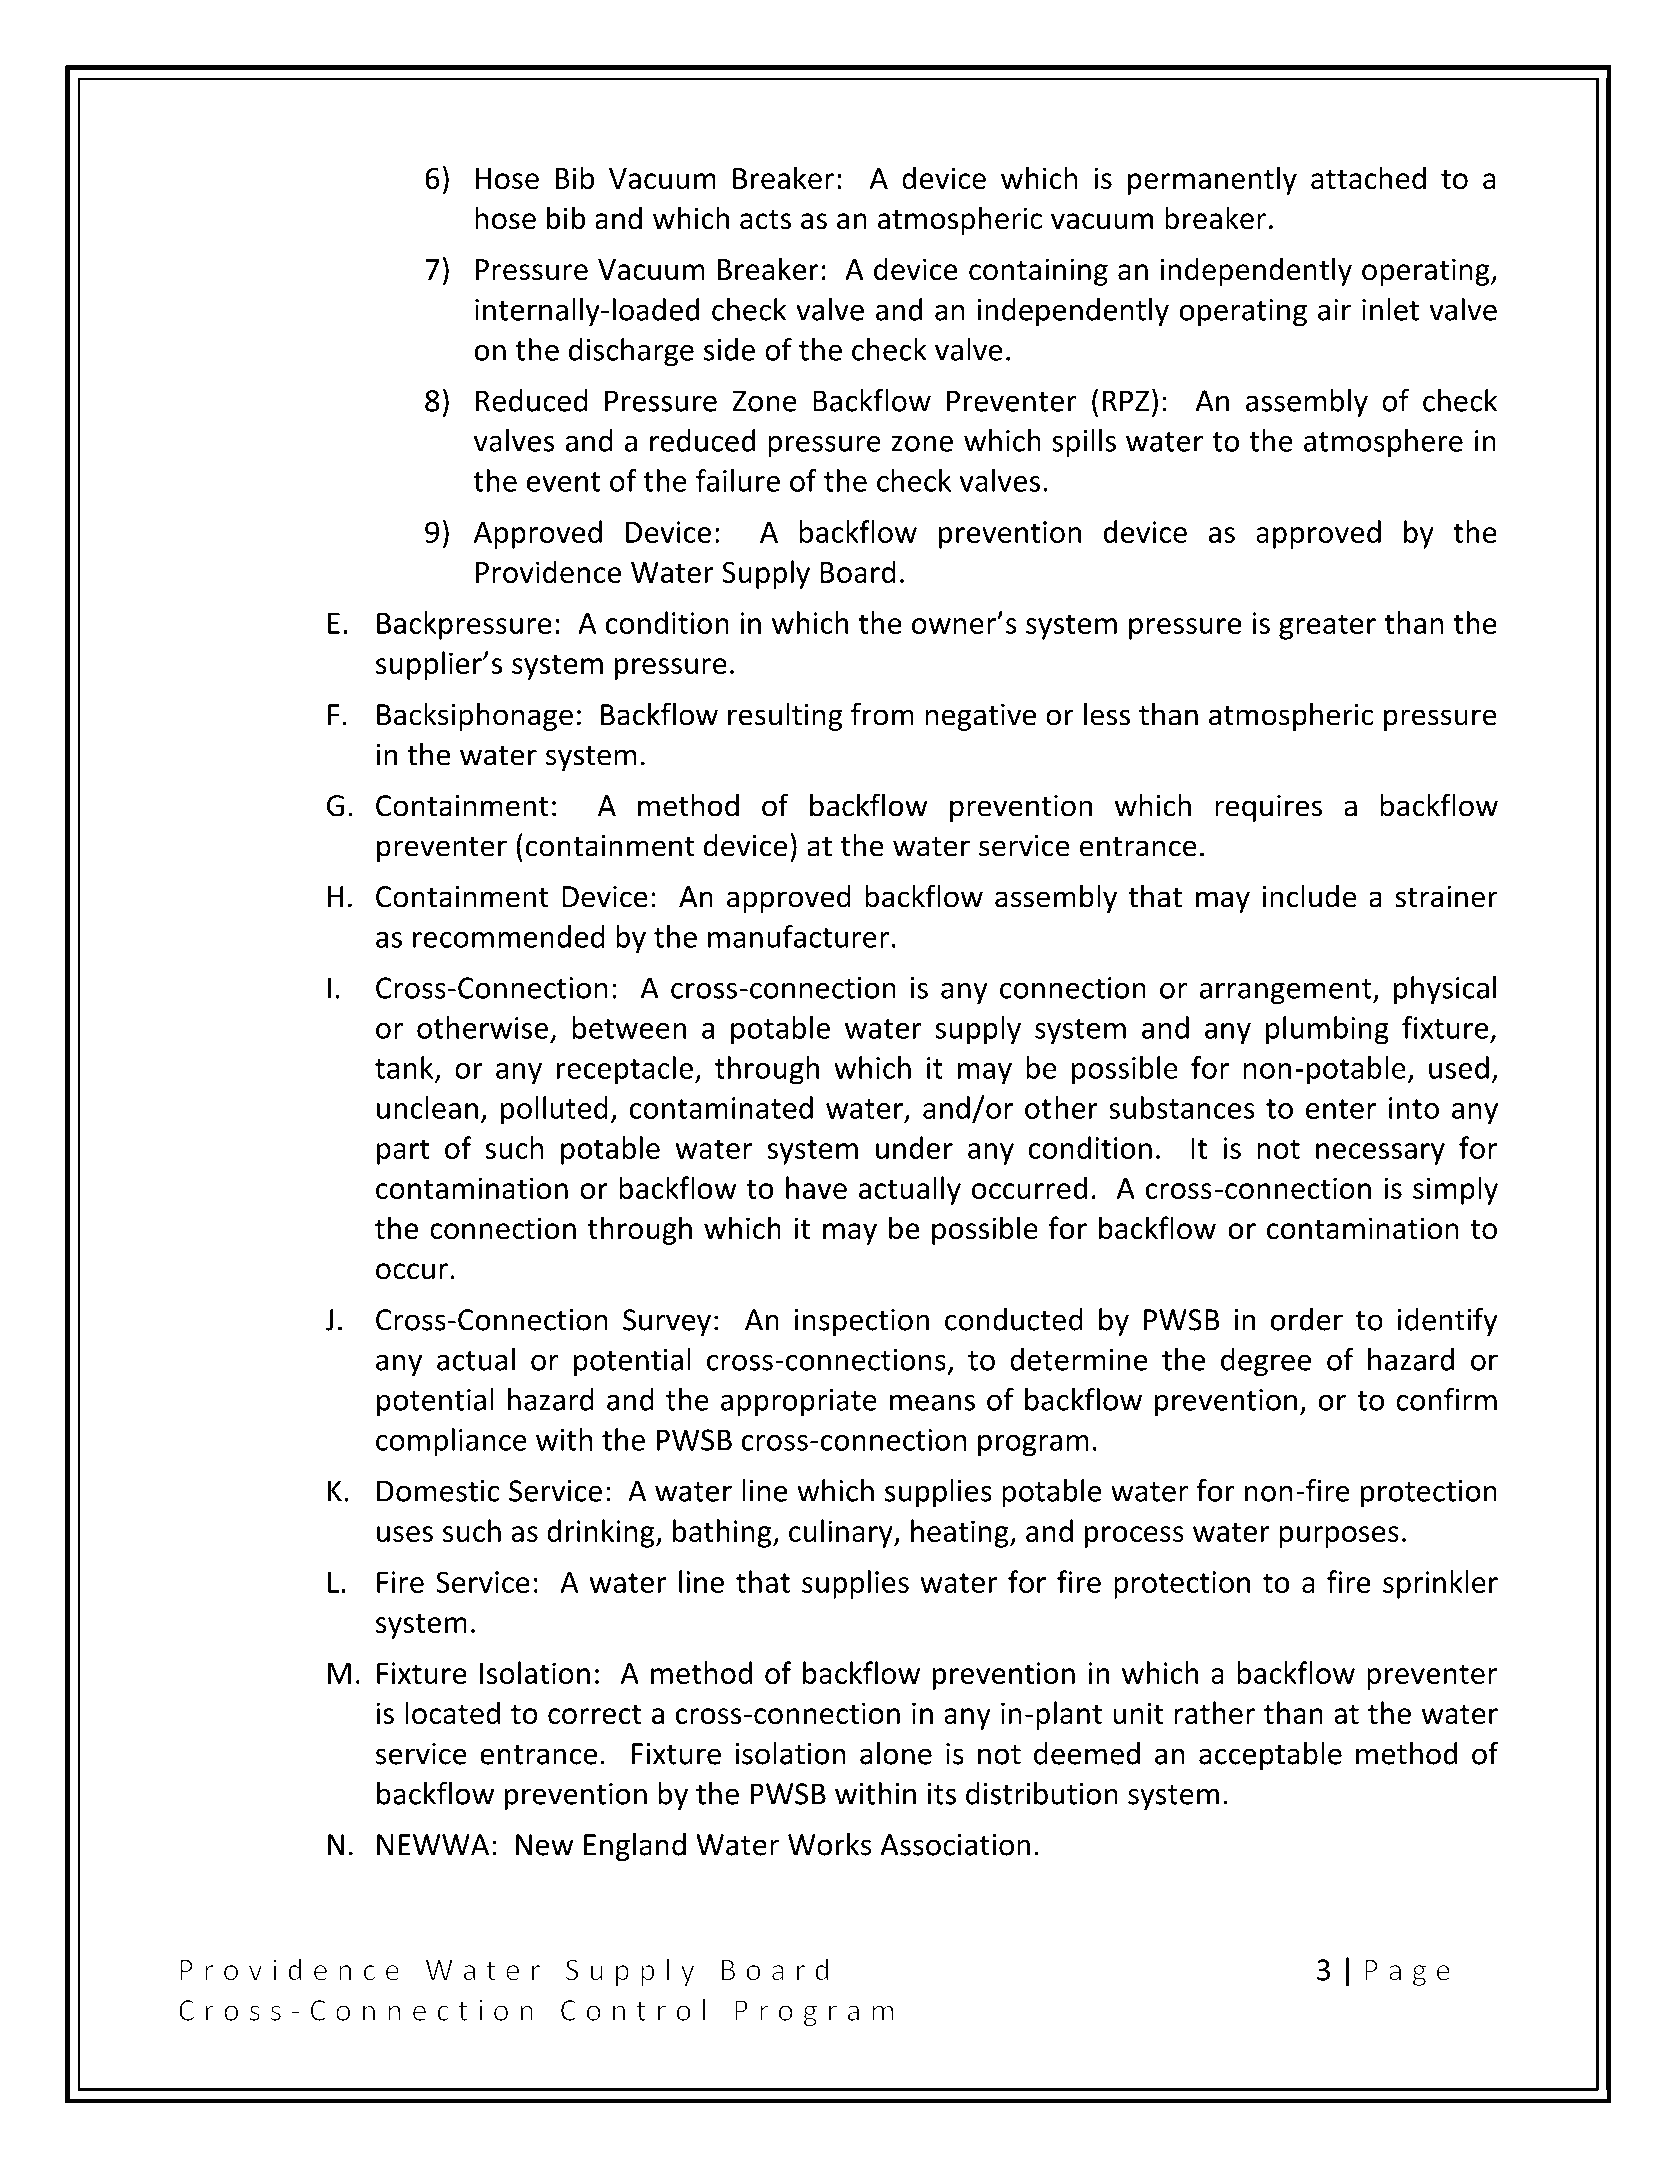 The image size is (1676, 2168). What do you see at coordinates (509, 936) in the image?
I see `recommended` at bounding box center [509, 936].
